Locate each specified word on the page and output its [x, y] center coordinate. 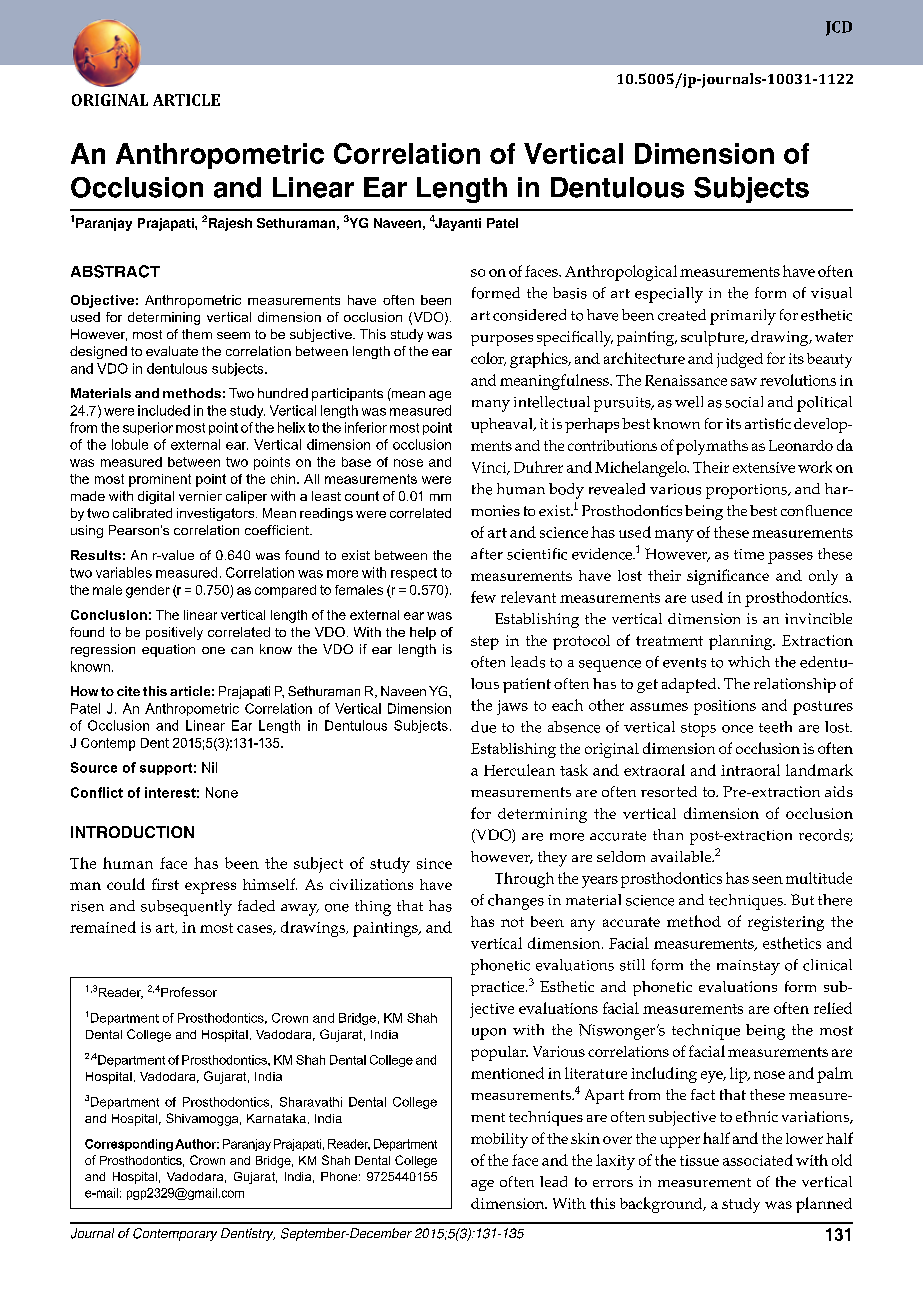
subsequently [186, 908]
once [737, 729]
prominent [160, 480]
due [483, 727]
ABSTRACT [115, 271]
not [512, 922]
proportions [748, 491]
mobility [499, 1140]
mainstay [748, 967]
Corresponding [129, 1145]
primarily [743, 317]
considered [529, 315]
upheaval [503, 425]
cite [128, 691]
